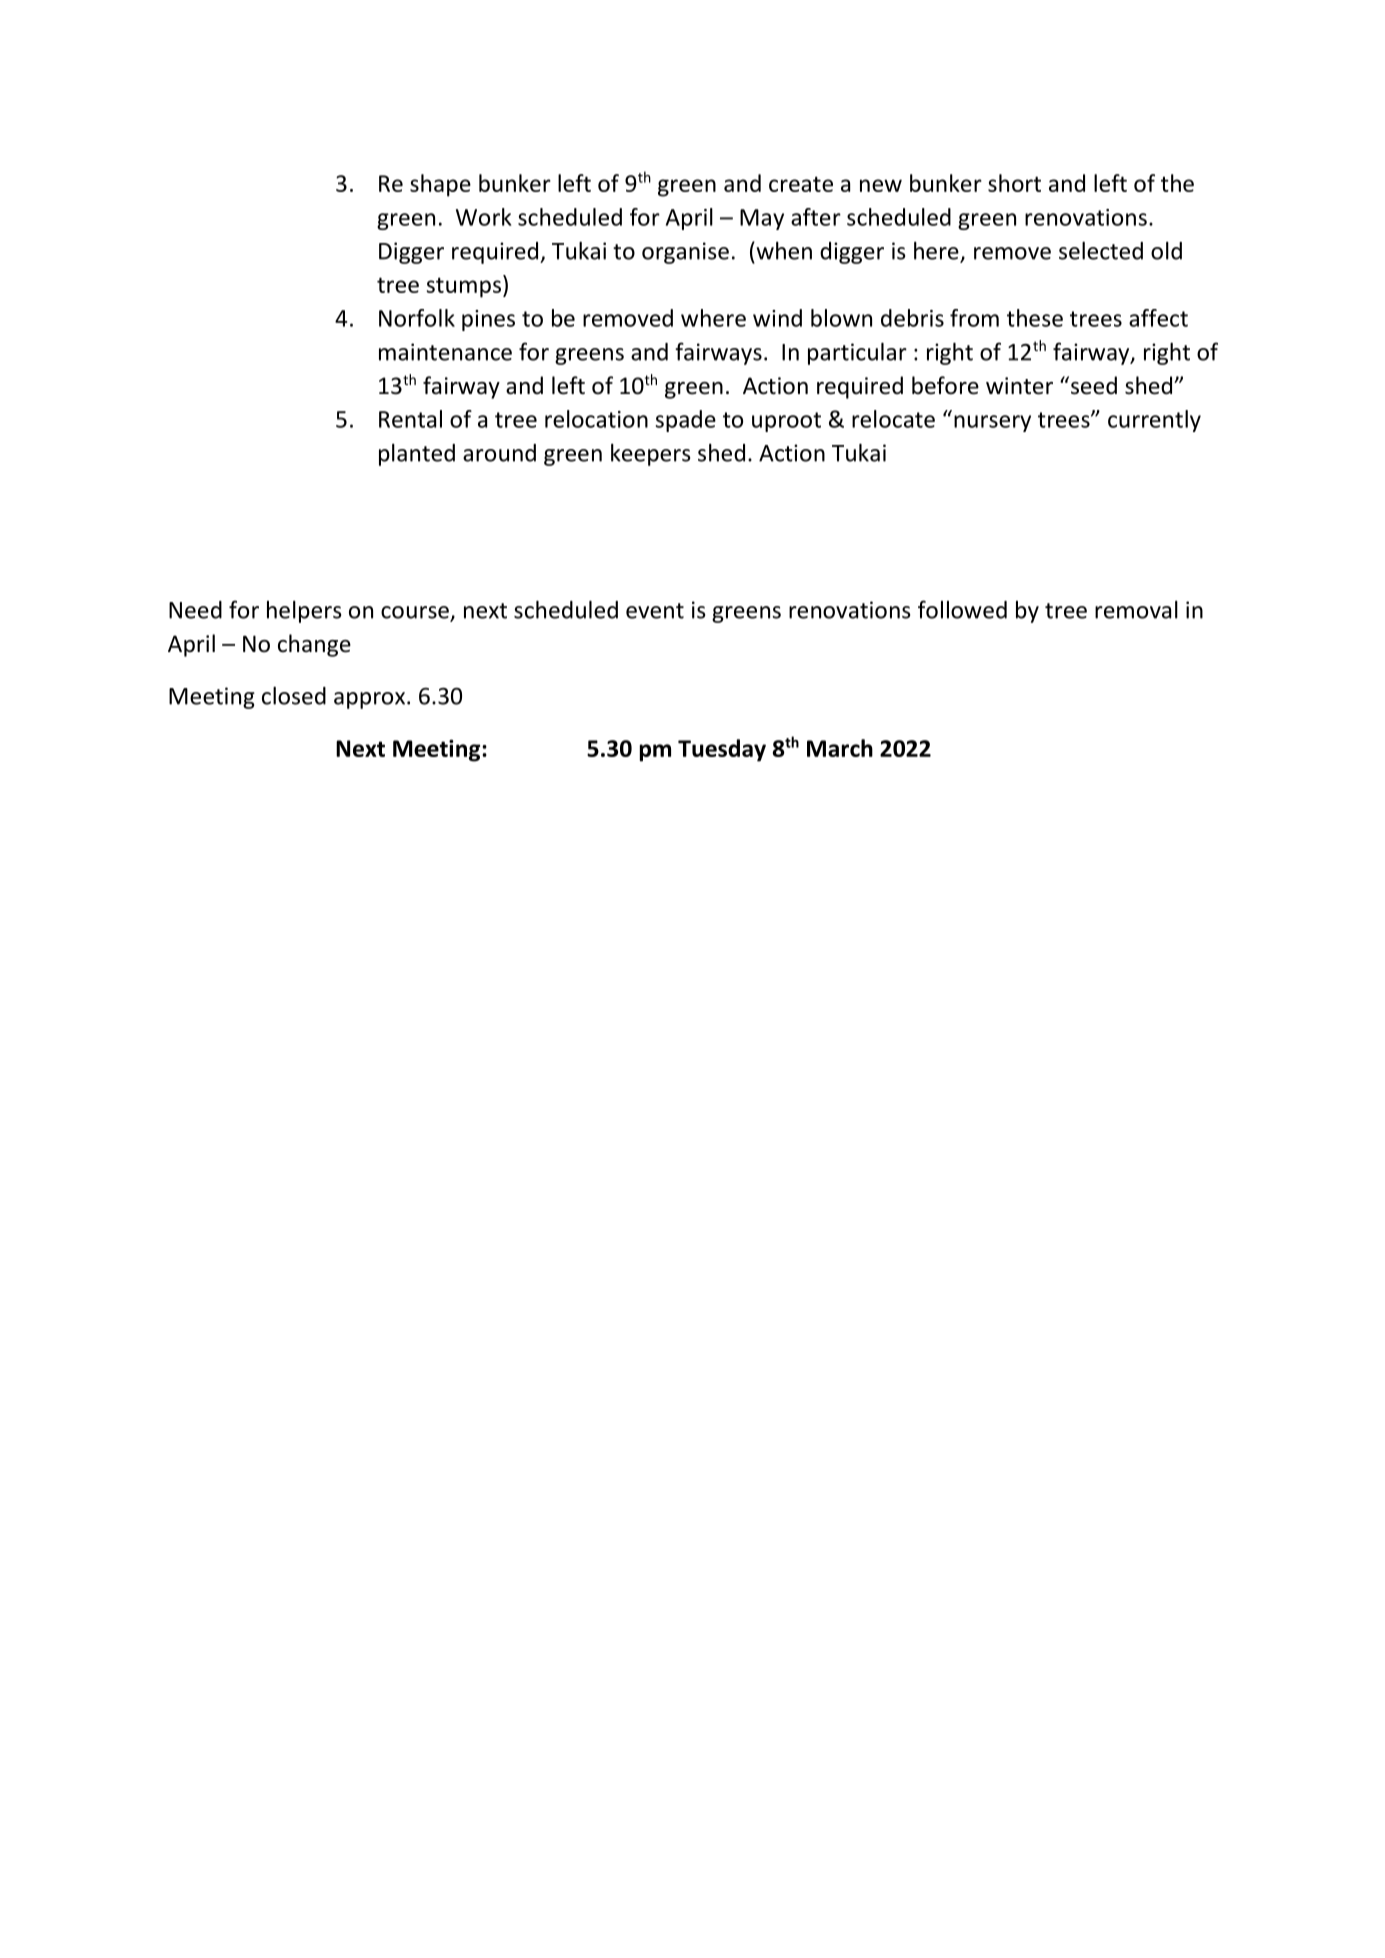 The height and width of the document is (1958, 1385). I want to click on approx, so click(371, 700).
